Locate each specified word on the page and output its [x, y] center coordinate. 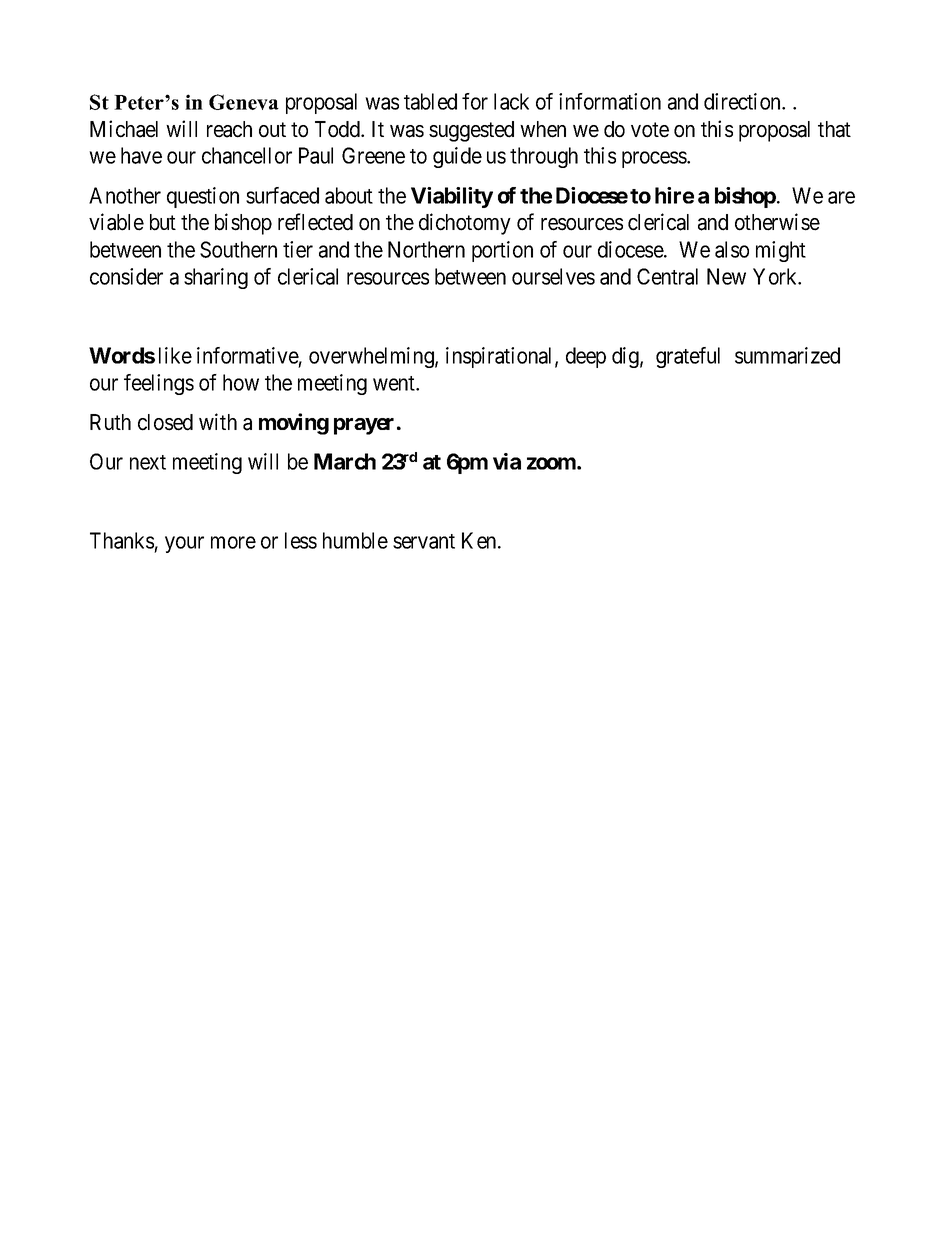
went [395, 383]
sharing [216, 278]
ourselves [553, 276]
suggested [471, 131]
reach [229, 129]
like [175, 355]
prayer [364, 426]
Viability [452, 197]
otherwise [777, 222]
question [203, 197]
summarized [787, 355]
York [776, 276]
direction [743, 101]
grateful [688, 357]
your [184, 544]
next [148, 462]
